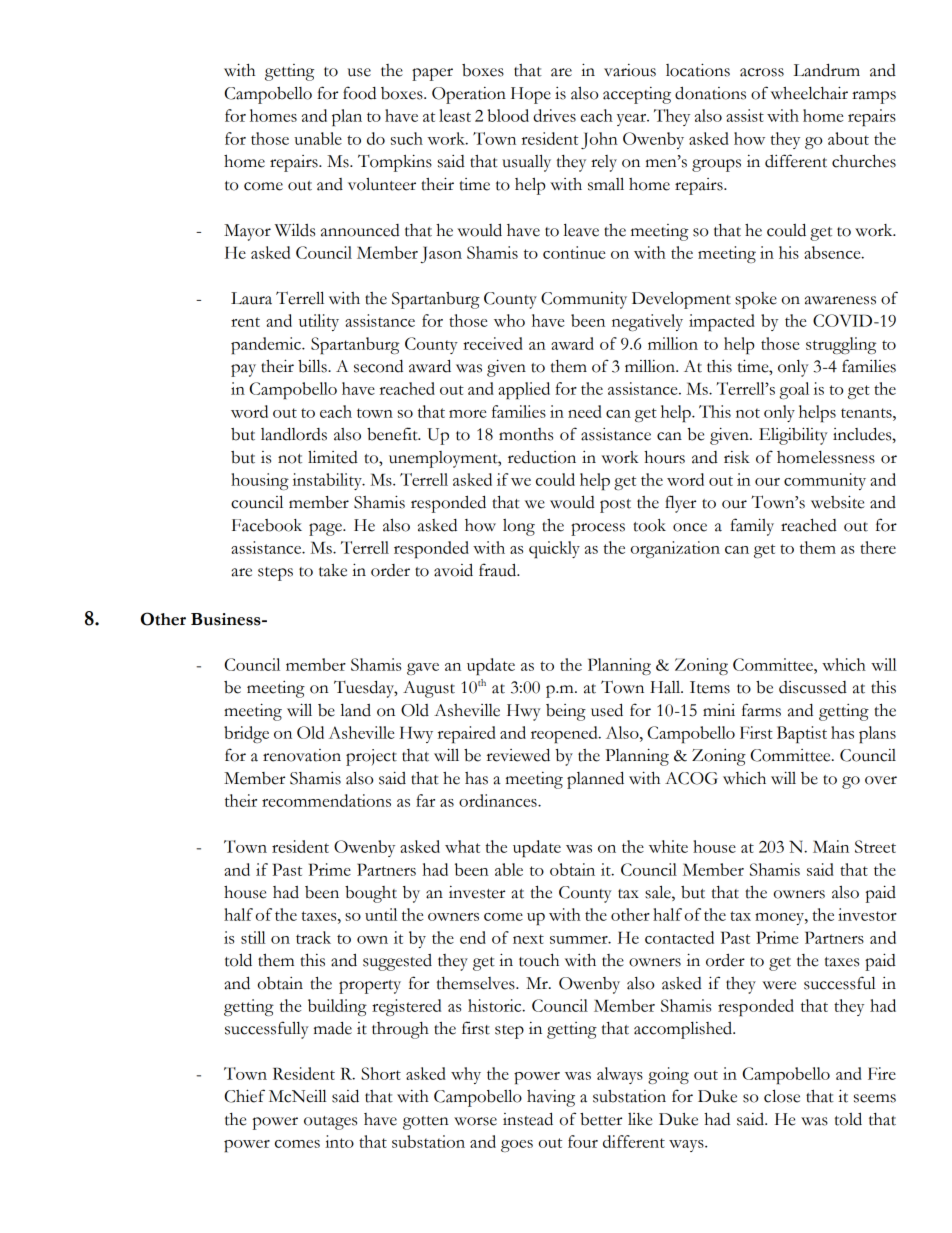 The image size is (952, 1233). Describe the element at coordinates (333, 570) in the screenshot. I see `take` at that location.
